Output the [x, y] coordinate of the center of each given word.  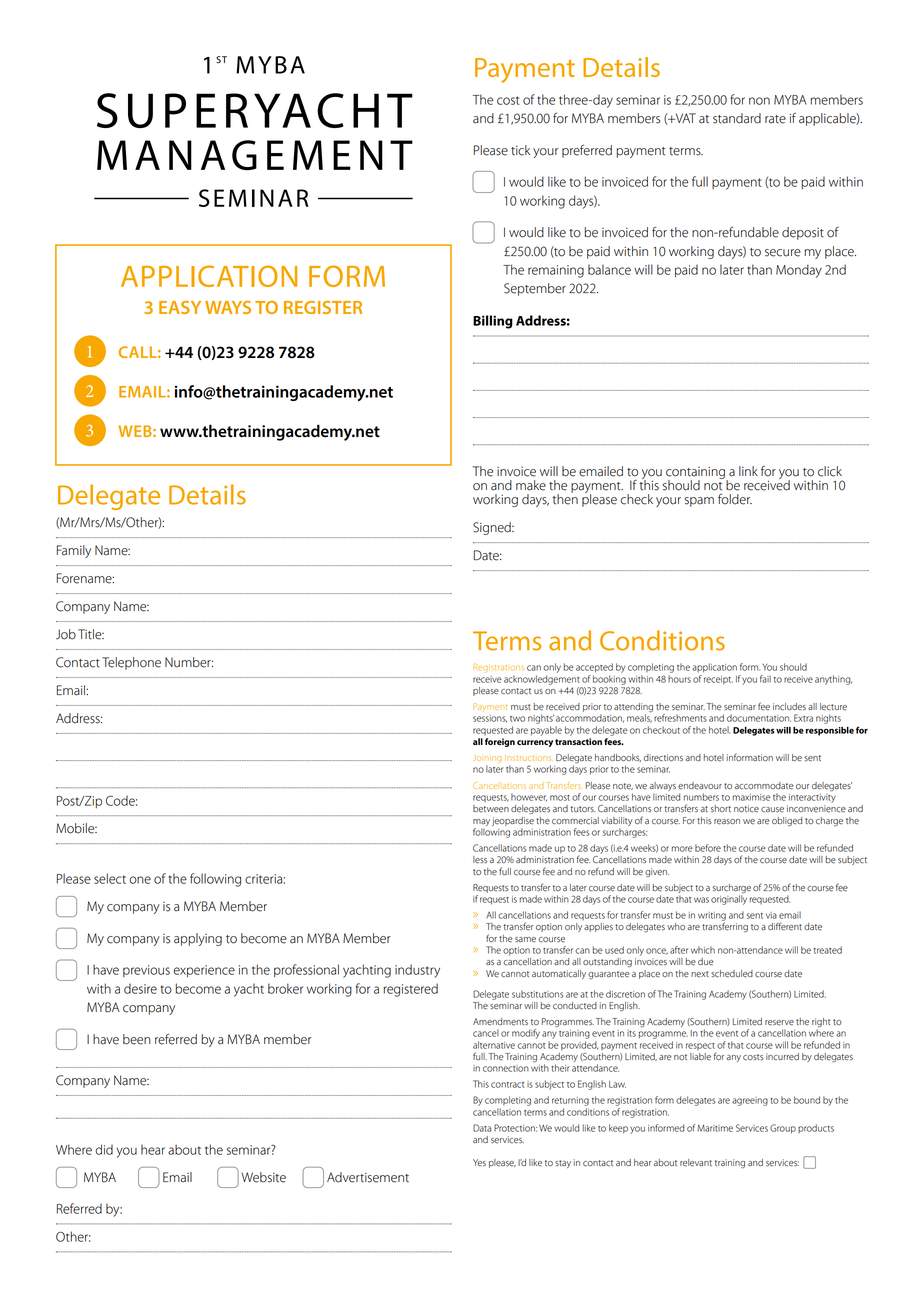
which [703, 950]
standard [737, 118]
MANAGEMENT [255, 155]
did [104, 1149]
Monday [799, 271]
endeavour [700, 785]
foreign [500, 742]
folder [735, 499]
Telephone [131, 663]
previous [146, 971]
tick [520, 150]
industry [417, 971]
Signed [493, 528]
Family [74, 551]
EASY [180, 307]
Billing [493, 322]
